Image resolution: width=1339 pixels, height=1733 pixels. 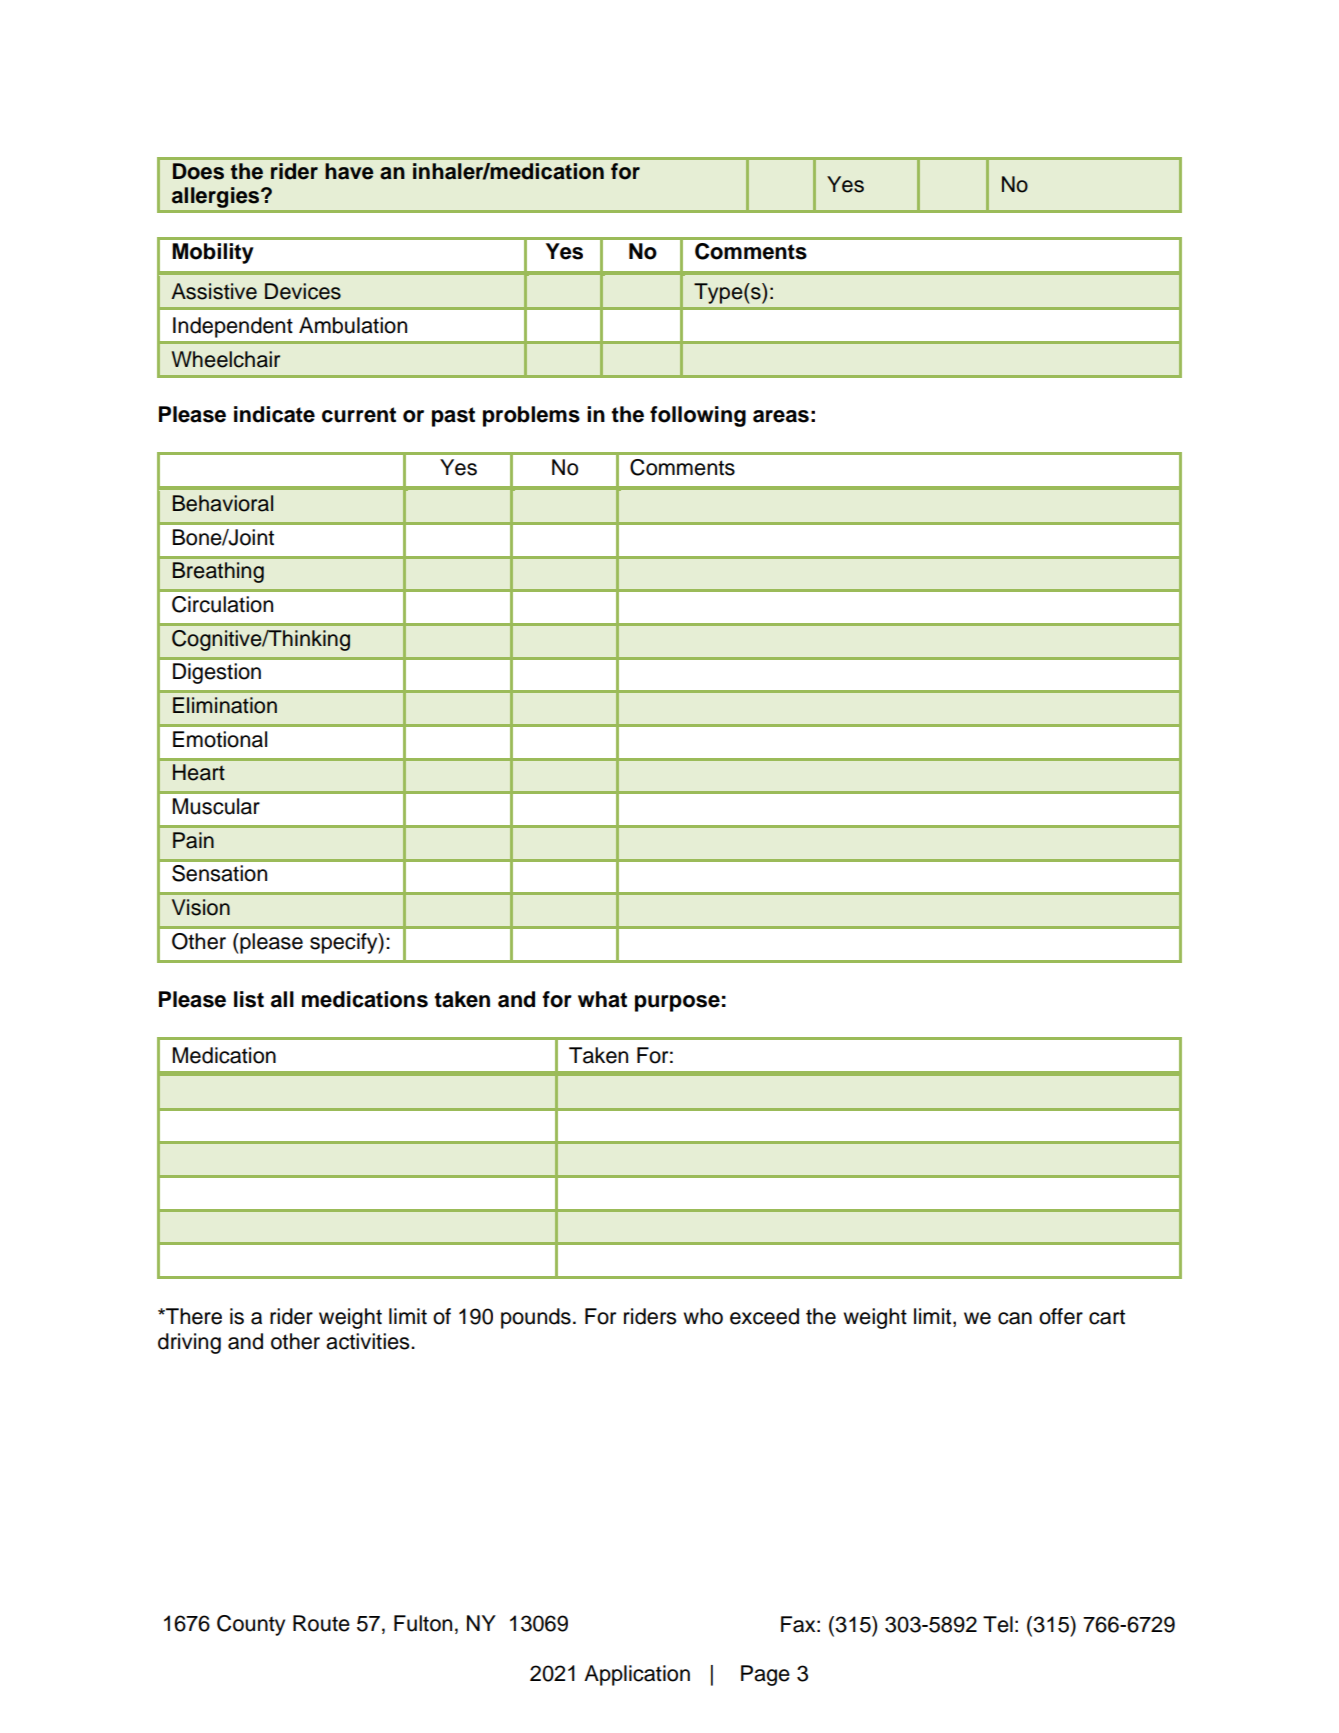 I want to click on Vision, so click(x=201, y=907).
